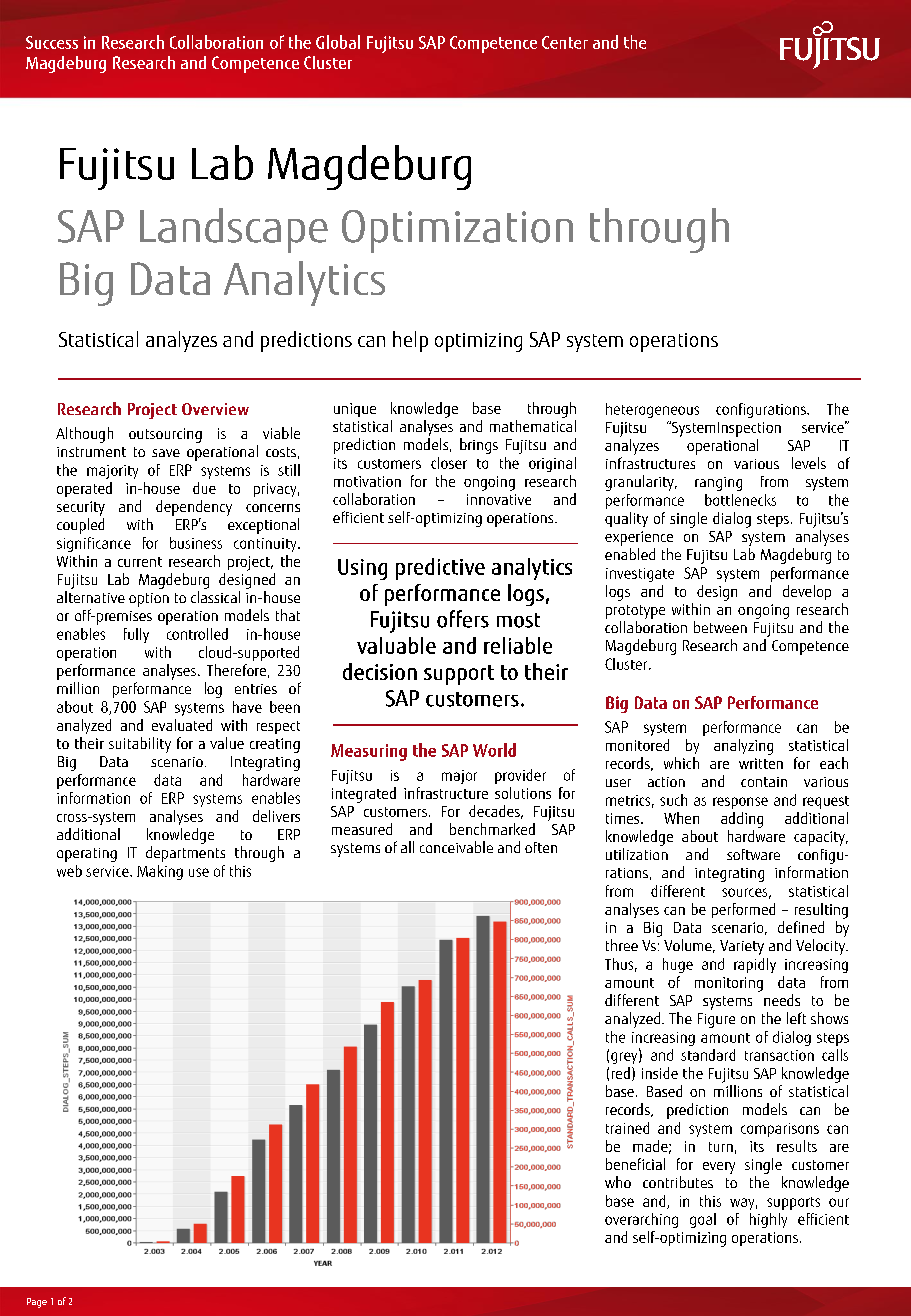  Describe the element at coordinates (410, 341) in the page. I see `help` at that location.
